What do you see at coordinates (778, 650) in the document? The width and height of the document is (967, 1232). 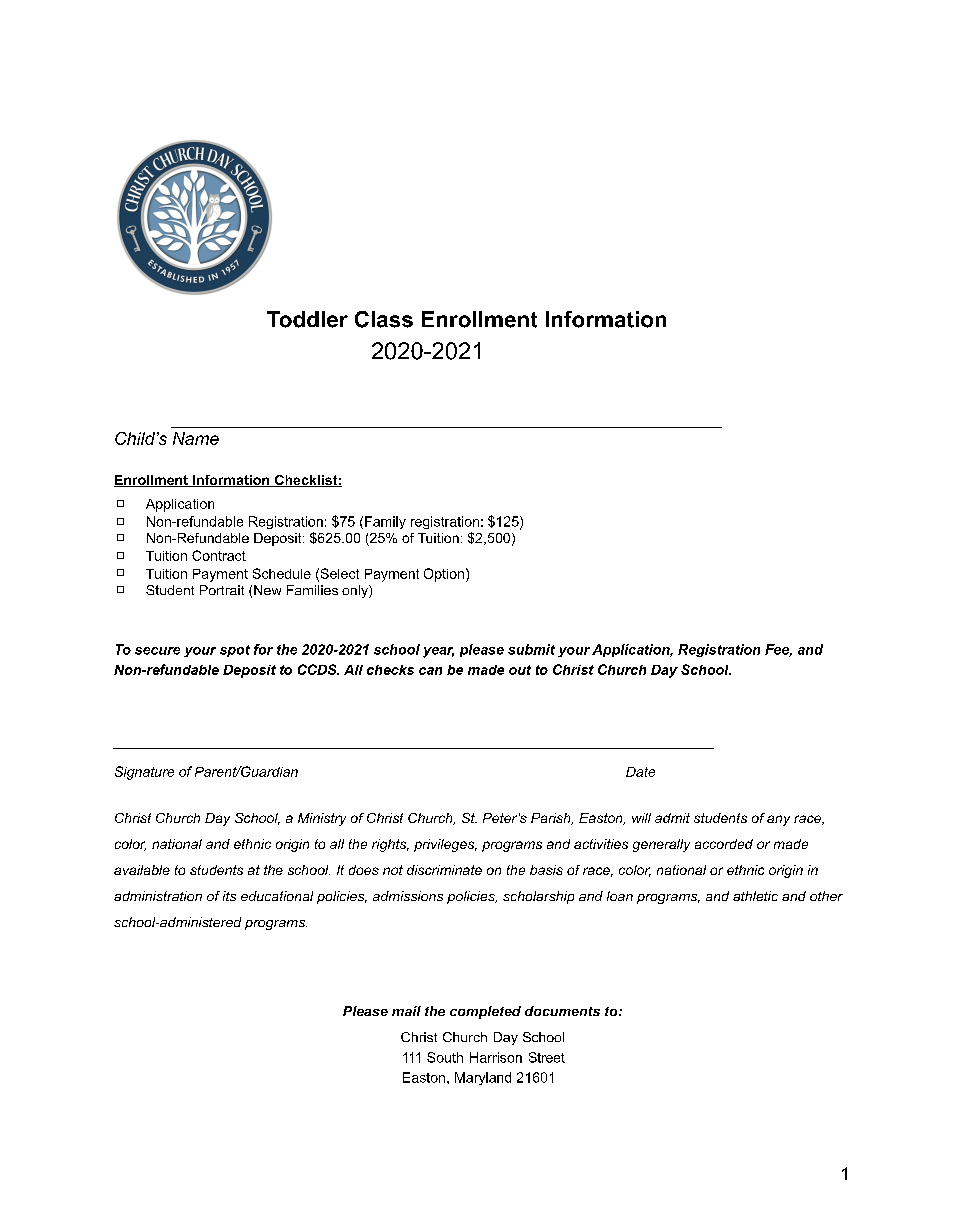 I see `Fee` at bounding box center [778, 650].
